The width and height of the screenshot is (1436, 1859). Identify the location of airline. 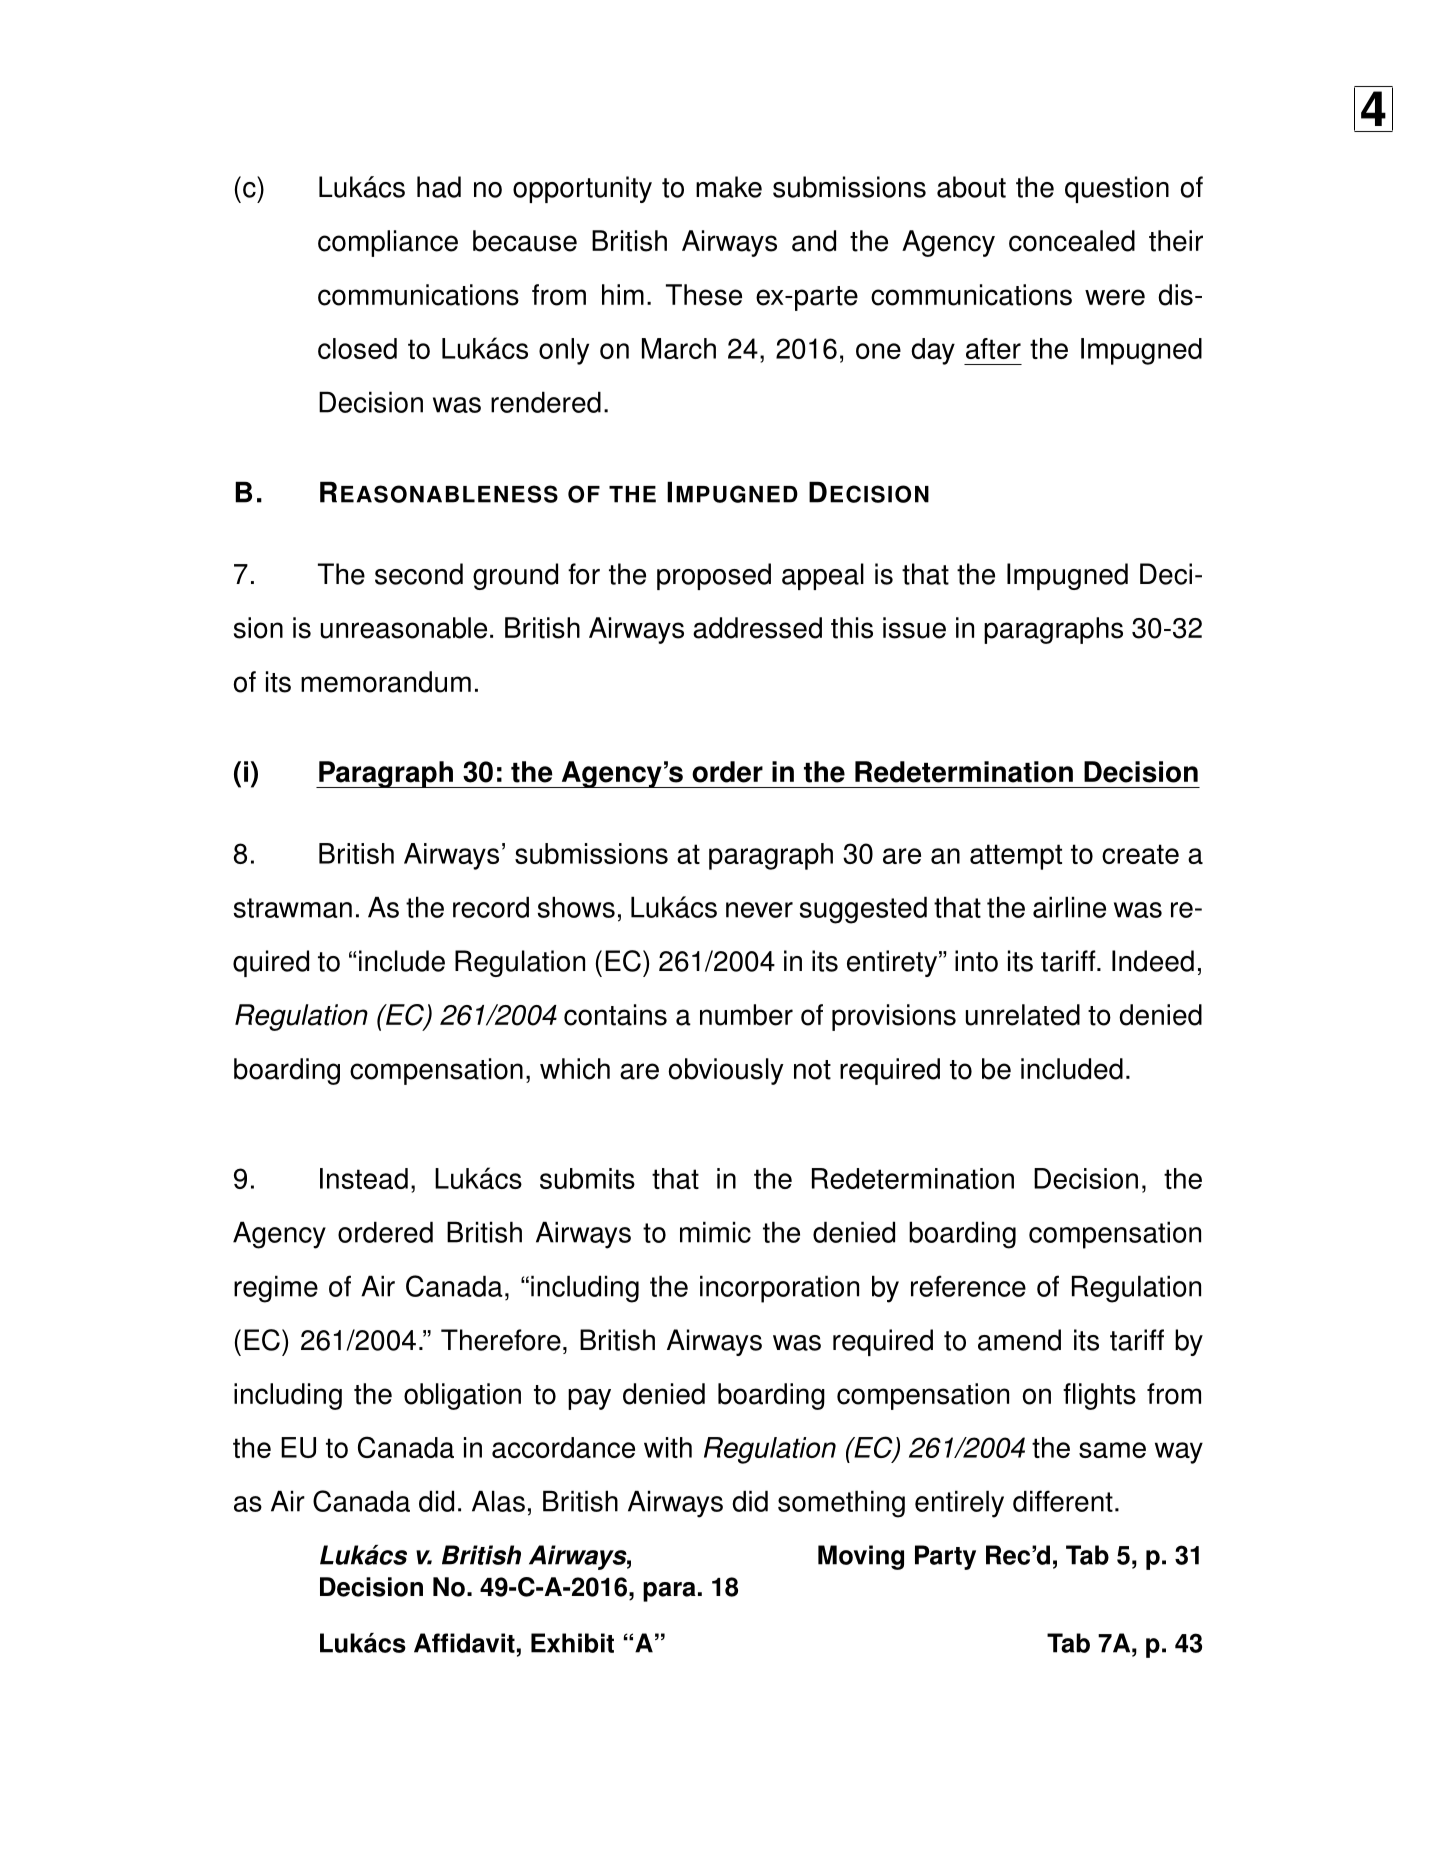
(1069, 907).
